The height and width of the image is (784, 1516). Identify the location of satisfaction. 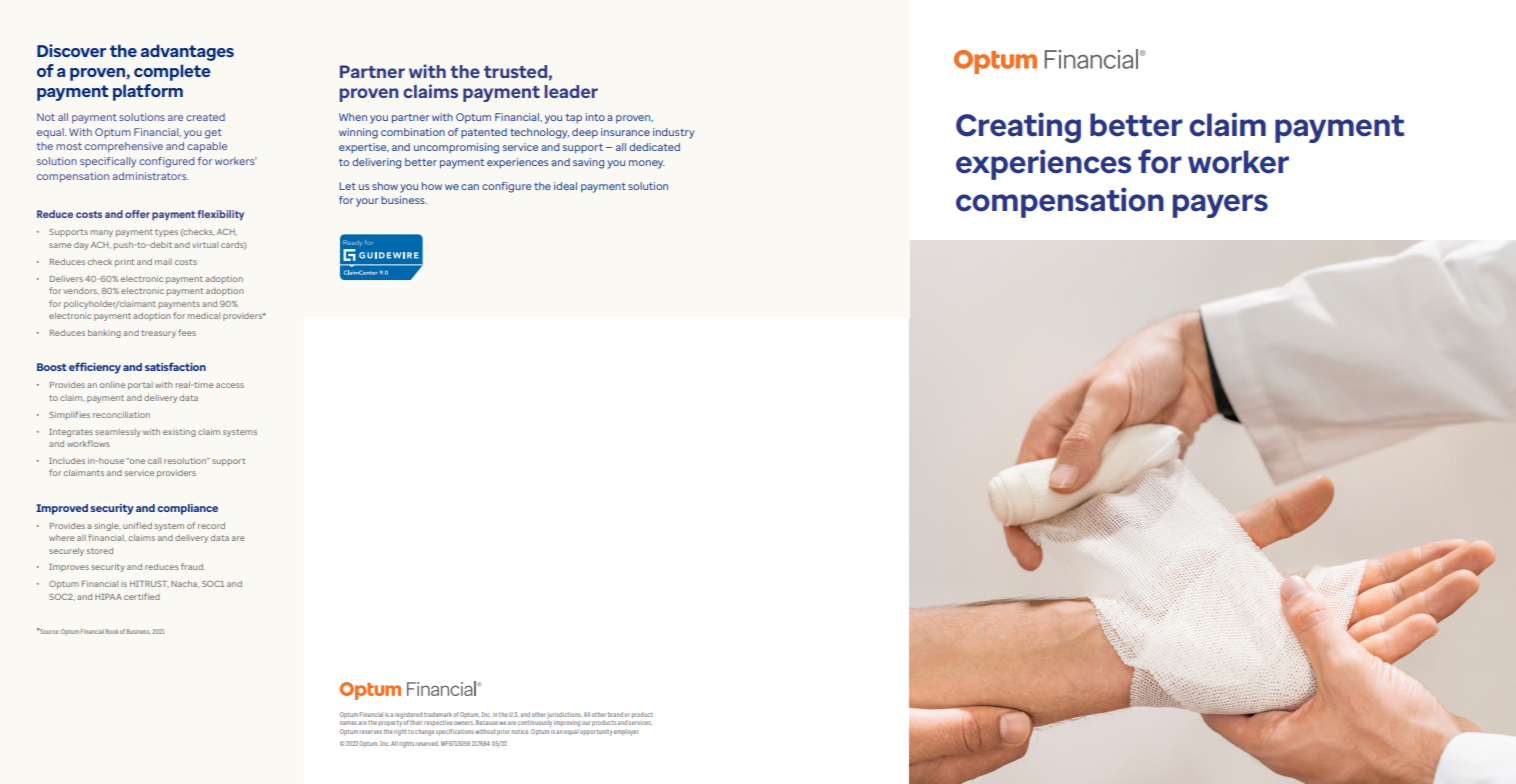
(175, 366).
